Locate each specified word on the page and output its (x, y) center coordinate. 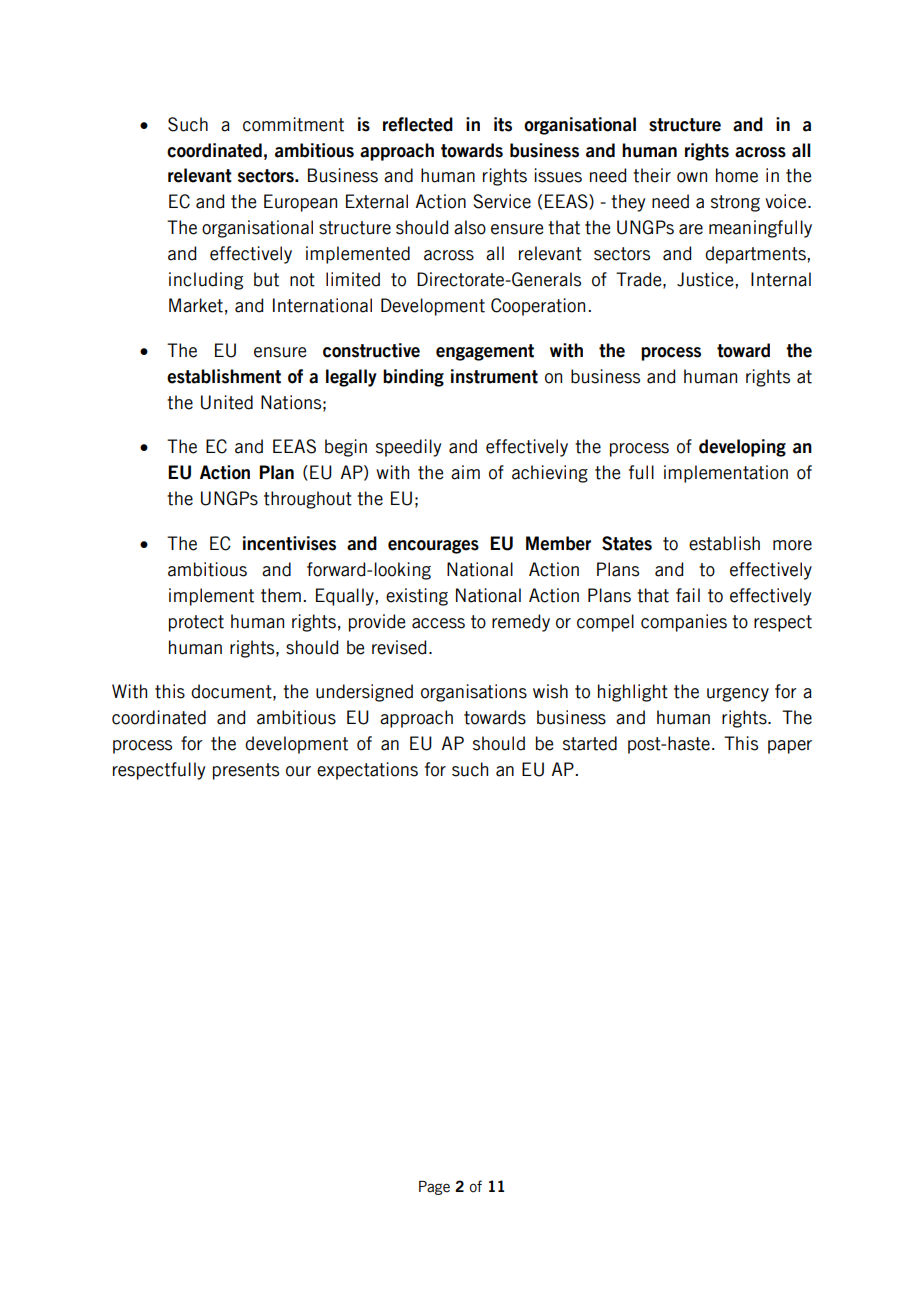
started (590, 743)
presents (246, 771)
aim (465, 472)
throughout (308, 500)
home (737, 175)
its (503, 124)
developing (742, 448)
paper (790, 747)
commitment (293, 124)
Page (434, 1188)
